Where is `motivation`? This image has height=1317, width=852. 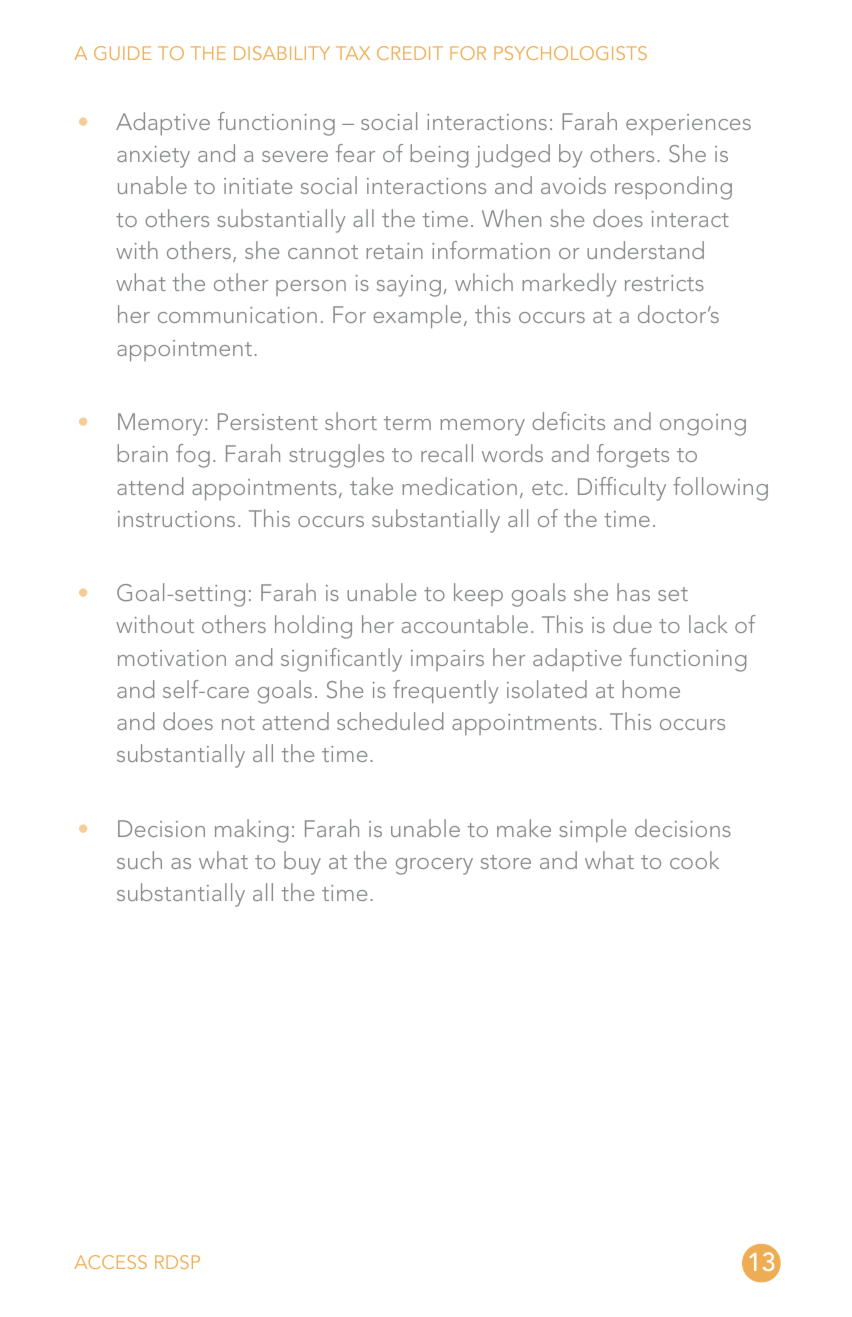
motivation is located at coordinates (172, 658).
